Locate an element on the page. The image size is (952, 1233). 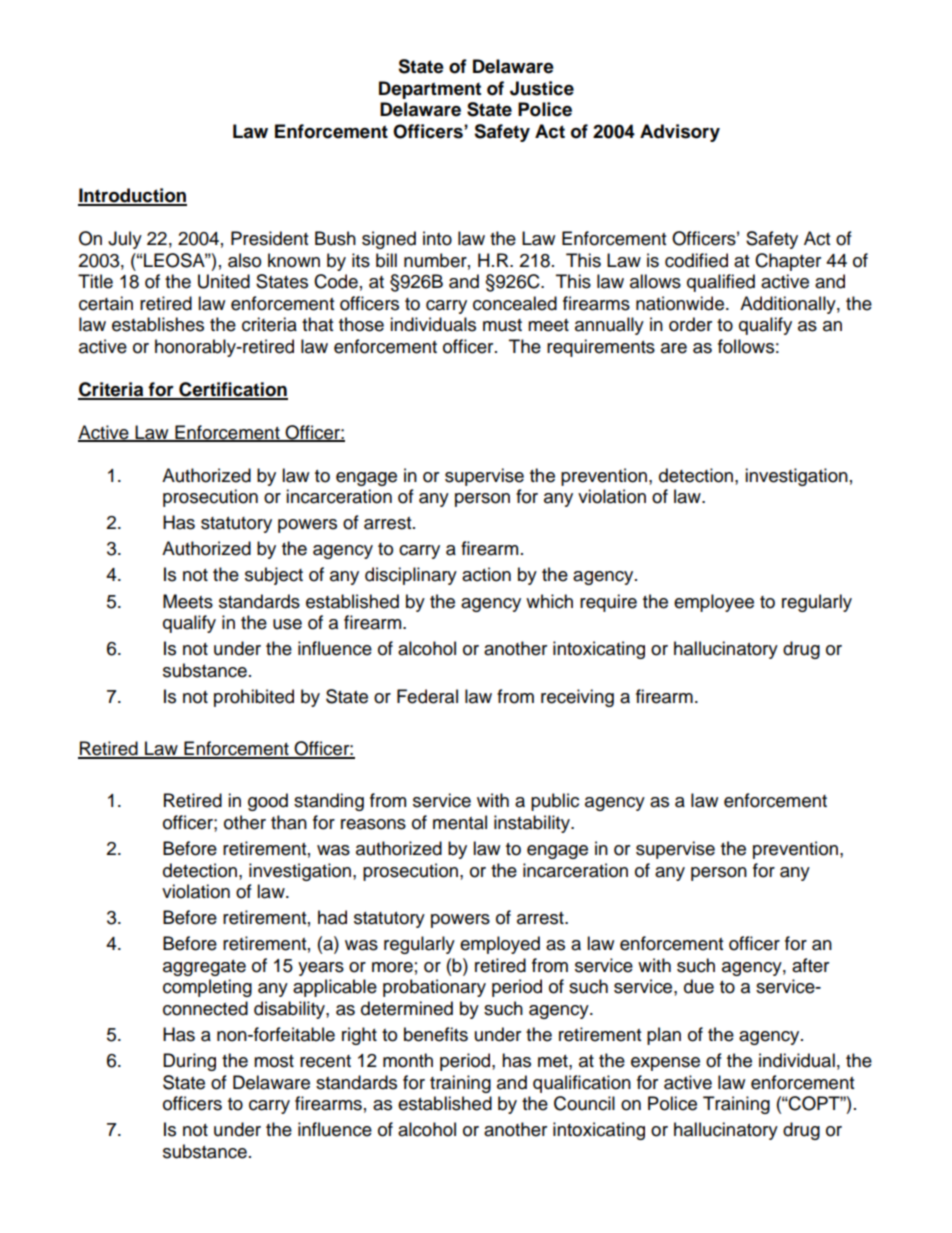
establishes is located at coordinates (158, 324).
